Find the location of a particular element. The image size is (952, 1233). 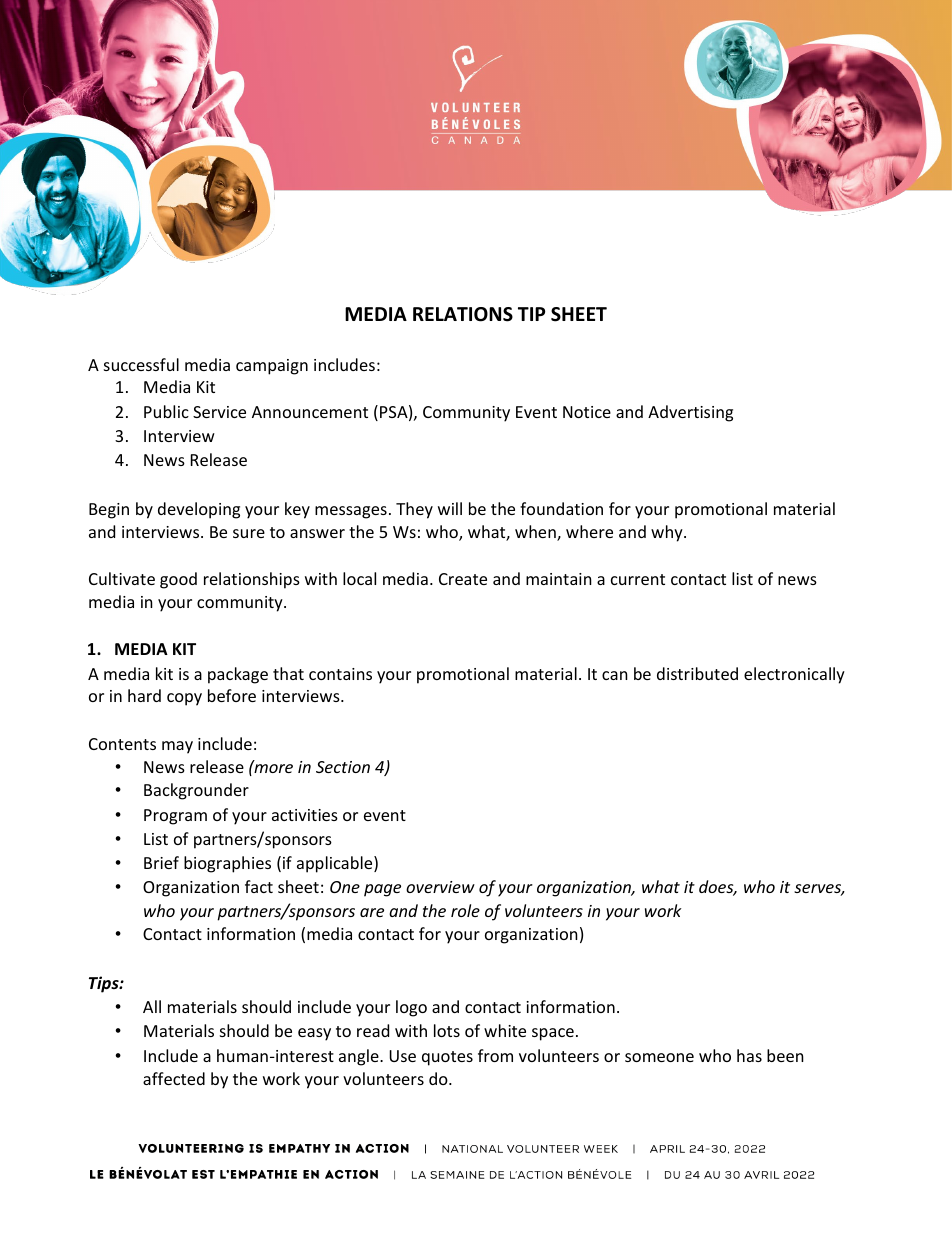

quotes is located at coordinates (447, 1058).
